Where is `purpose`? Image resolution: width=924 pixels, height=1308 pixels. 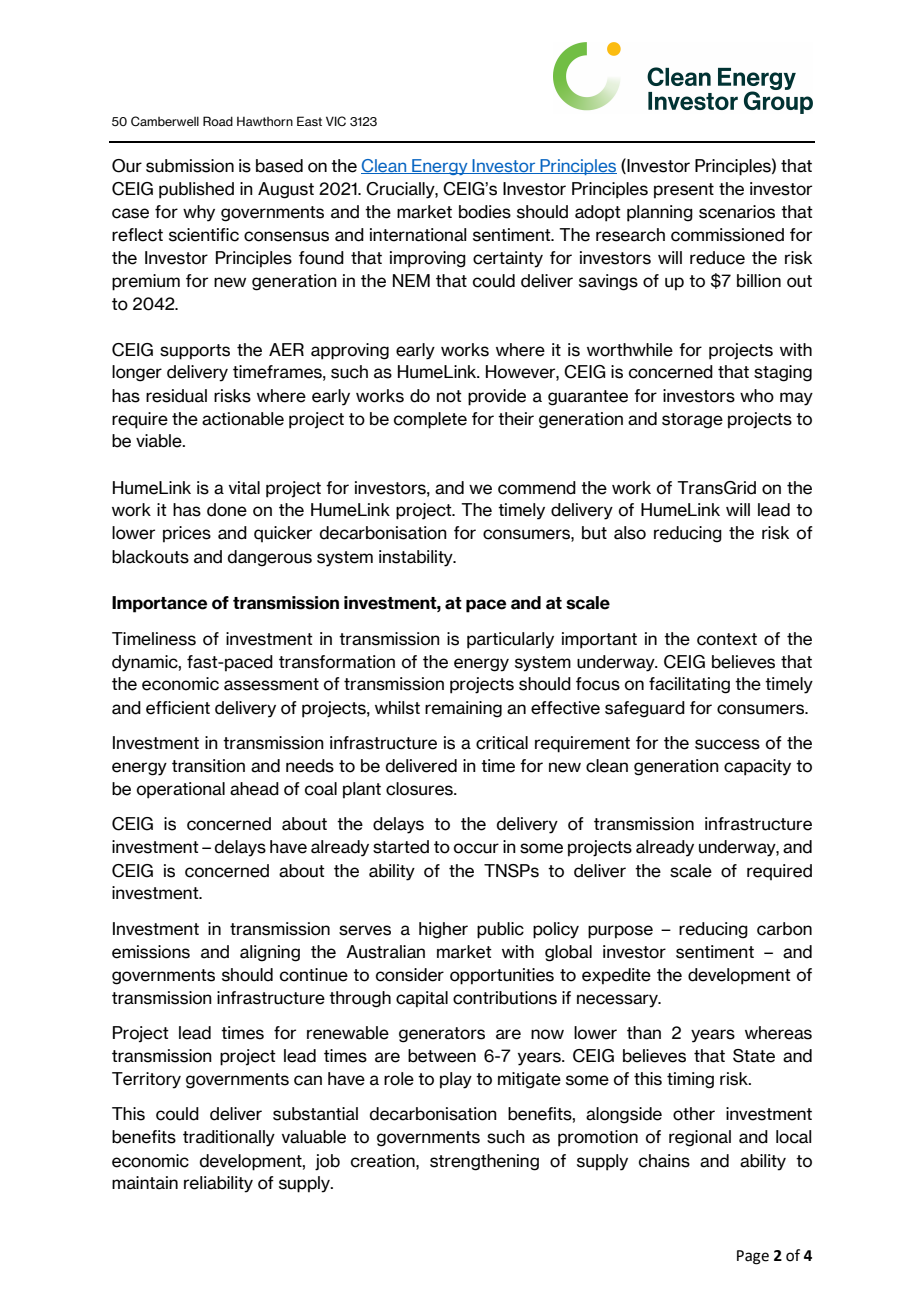
purpose is located at coordinates (620, 932).
